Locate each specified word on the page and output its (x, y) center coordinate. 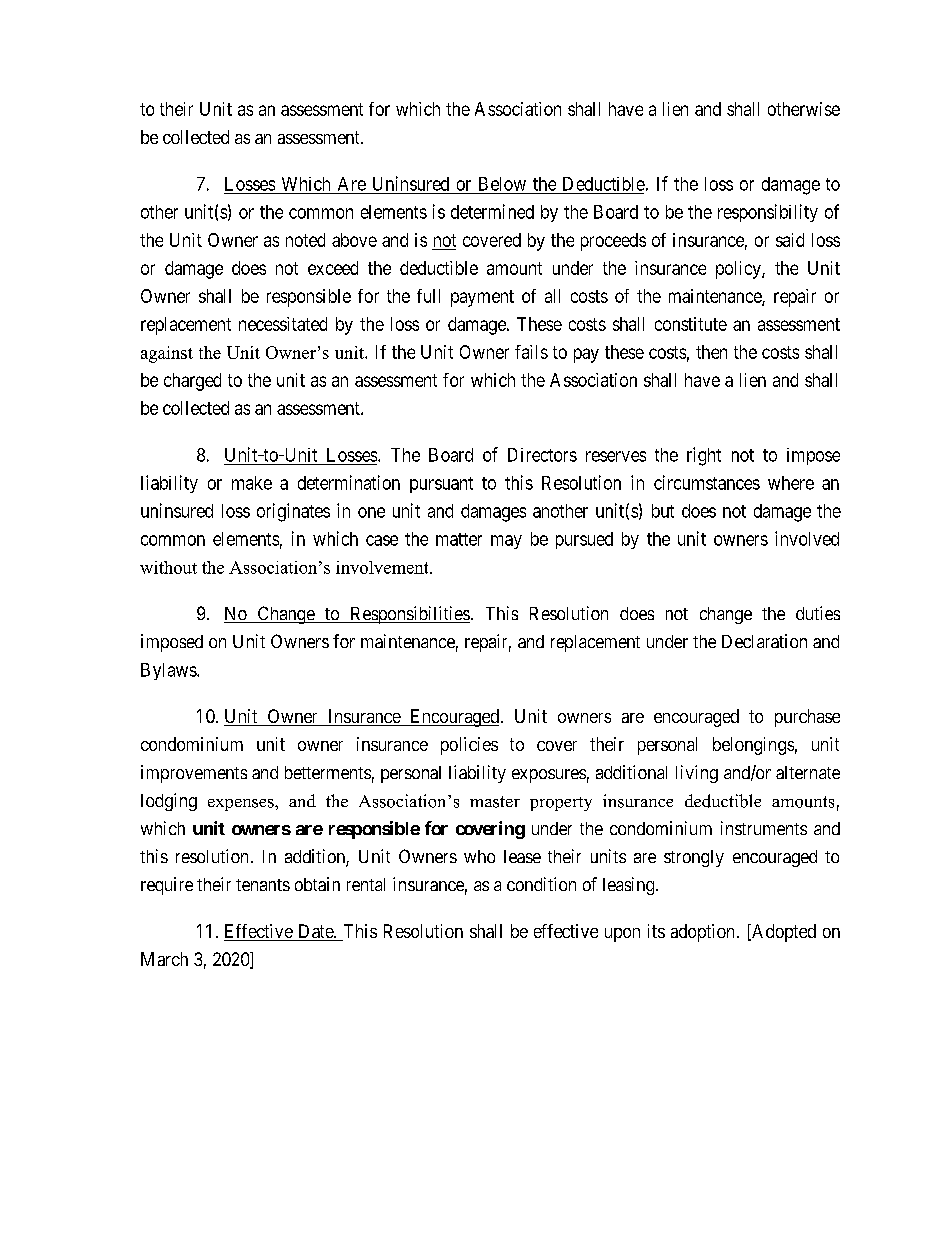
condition (541, 884)
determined (492, 211)
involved (807, 538)
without (168, 567)
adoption (702, 933)
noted (305, 240)
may (506, 542)
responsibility (768, 213)
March (164, 959)
